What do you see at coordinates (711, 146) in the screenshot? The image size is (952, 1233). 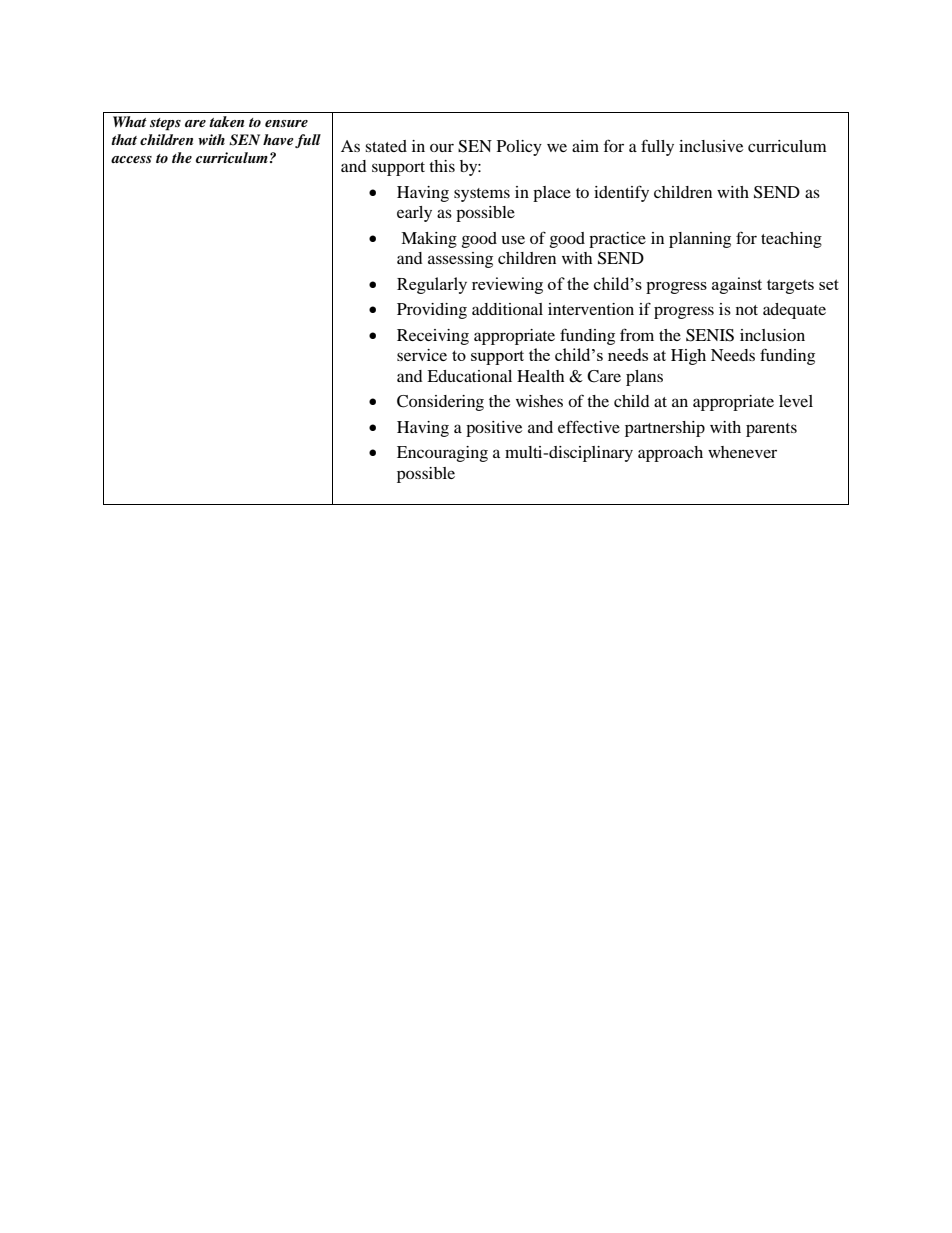 I see `inclusive` at bounding box center [711, 146].
